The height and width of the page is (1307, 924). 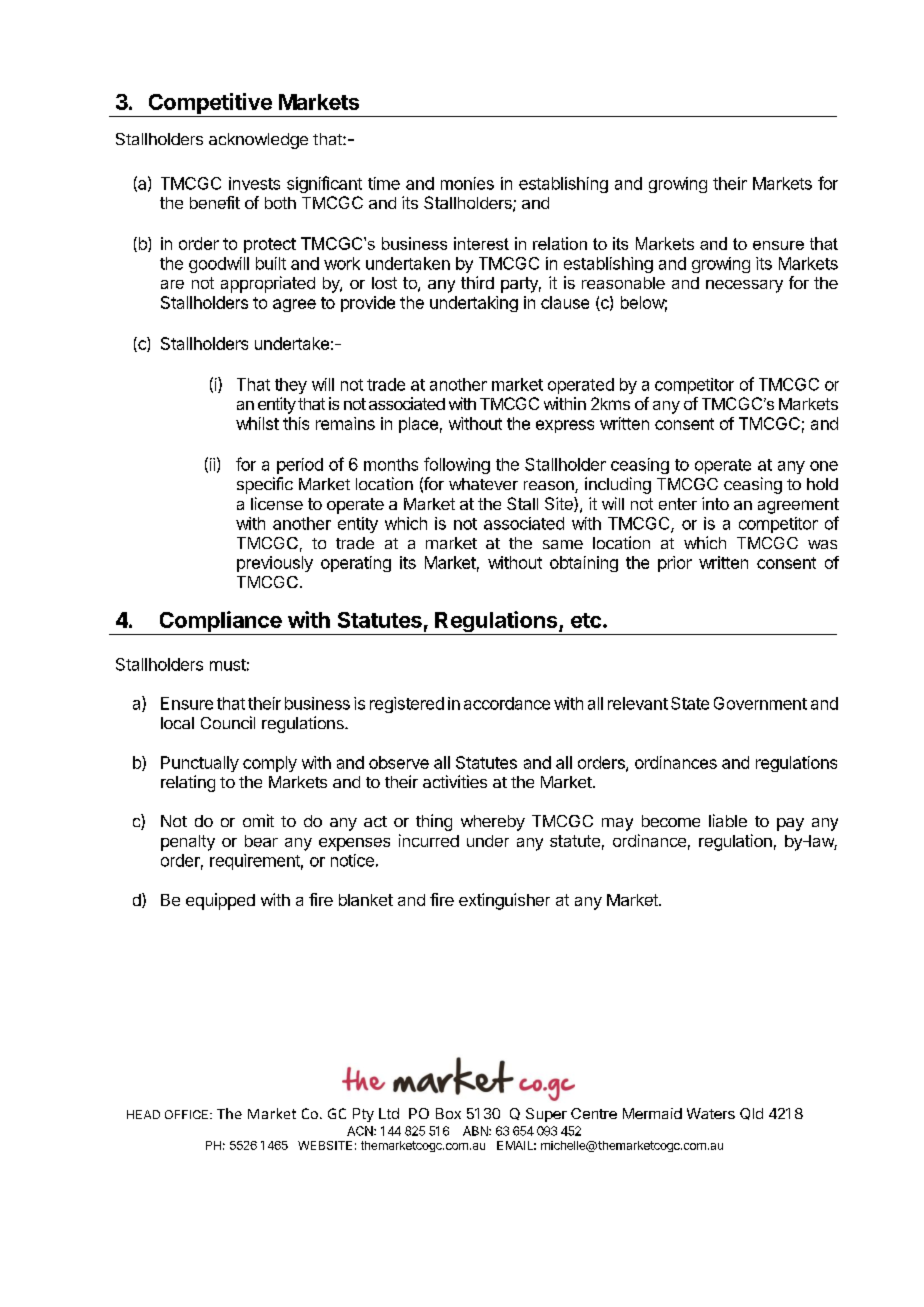 What do you see at coordinates (744, 286) in the page?
I see `necessary` at bounding box center [744, 286].
